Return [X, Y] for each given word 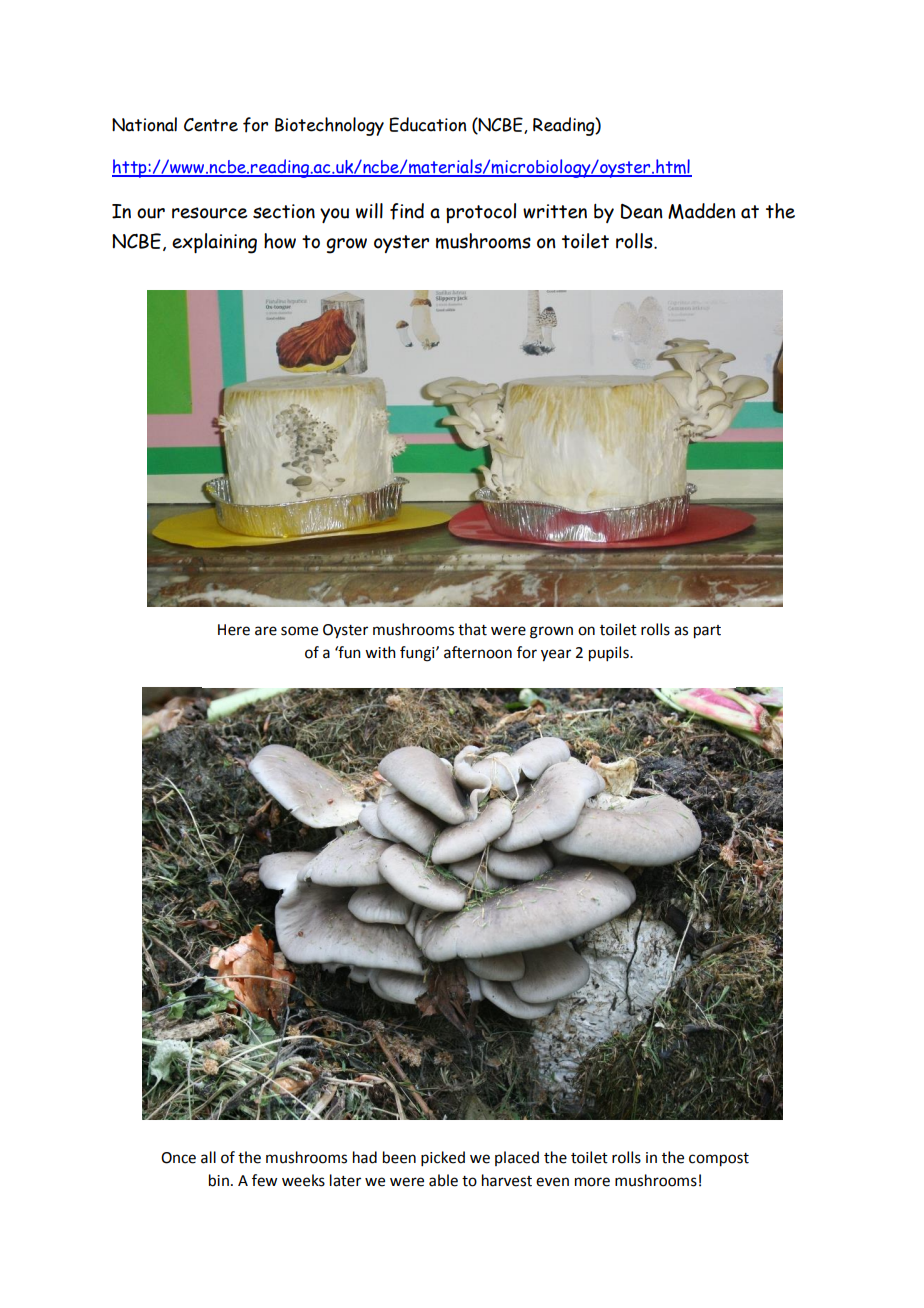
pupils [610, 654]
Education [427, 124]
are [266, 631]
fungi [418, 654]
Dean [642, 211]
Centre [211, 125]
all [208, 1157]
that [472, 629]
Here [234, 630]
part [707, 632]
